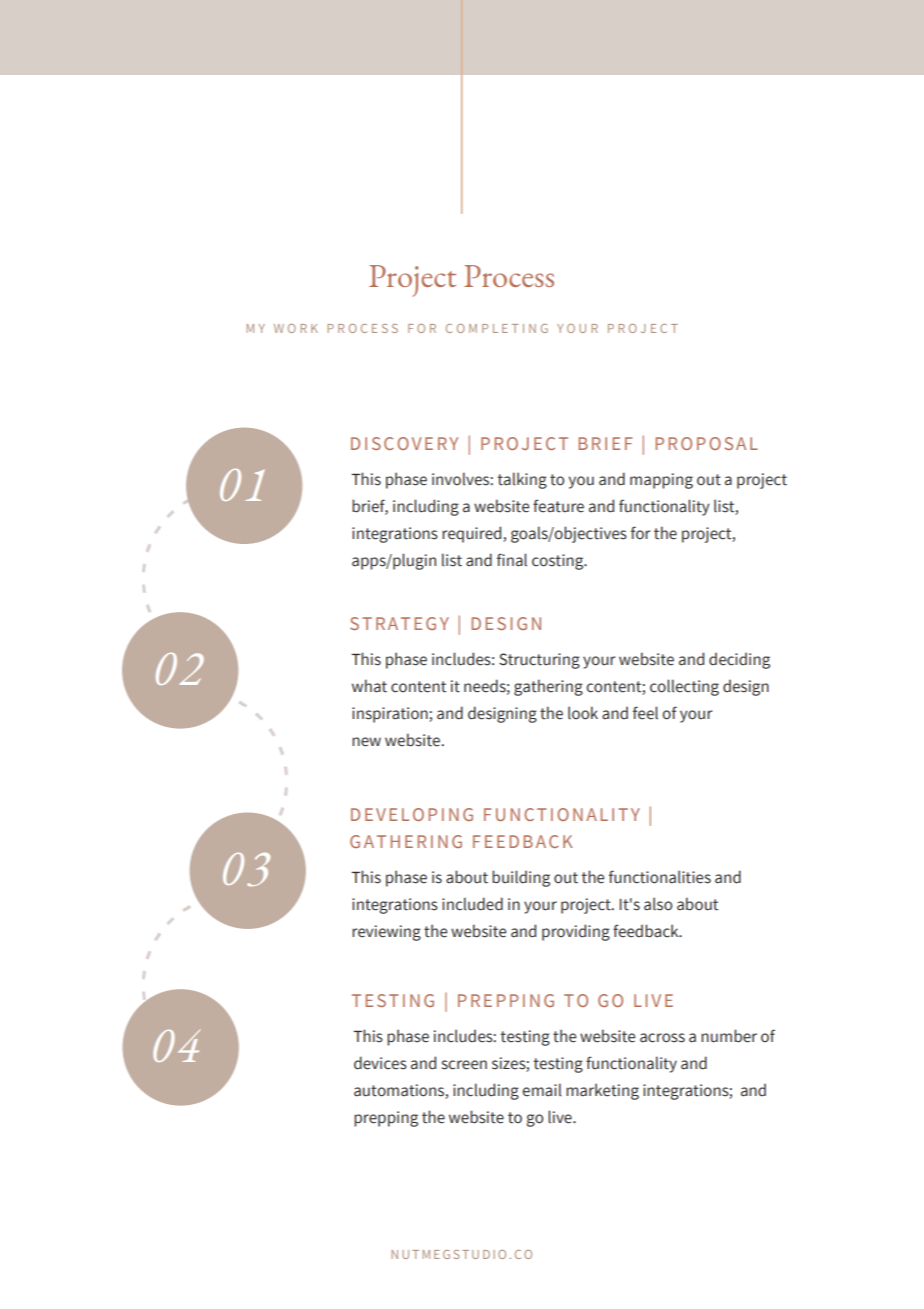  I want to click on building, so click(521, 878).
